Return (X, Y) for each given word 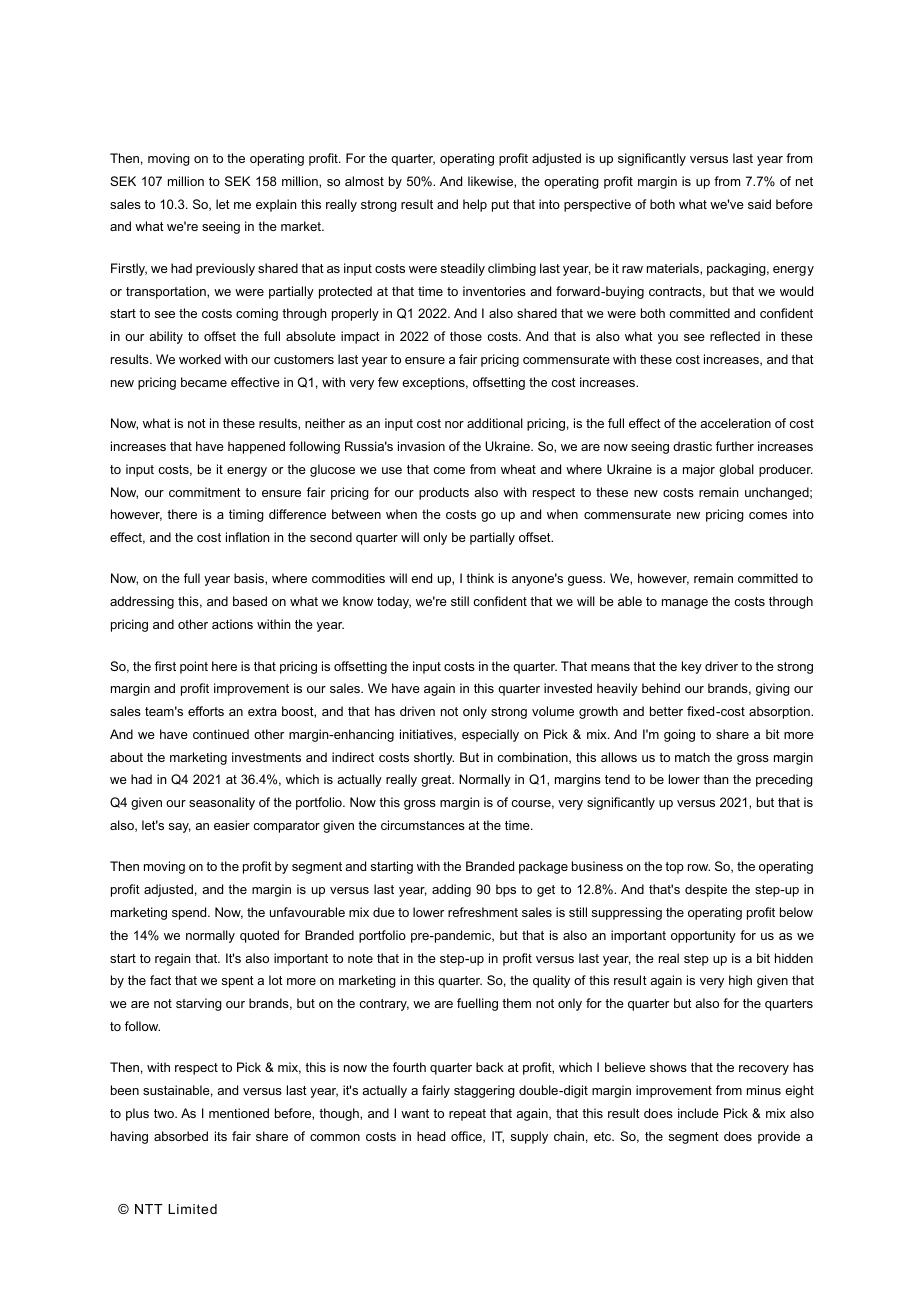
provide (779, 1137)
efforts (206, 711)
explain (276, 205)
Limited (192, 1209)
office (467, 1137)
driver (721, 666)
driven (417, 711)
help (475, 205)
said (759, 204)
